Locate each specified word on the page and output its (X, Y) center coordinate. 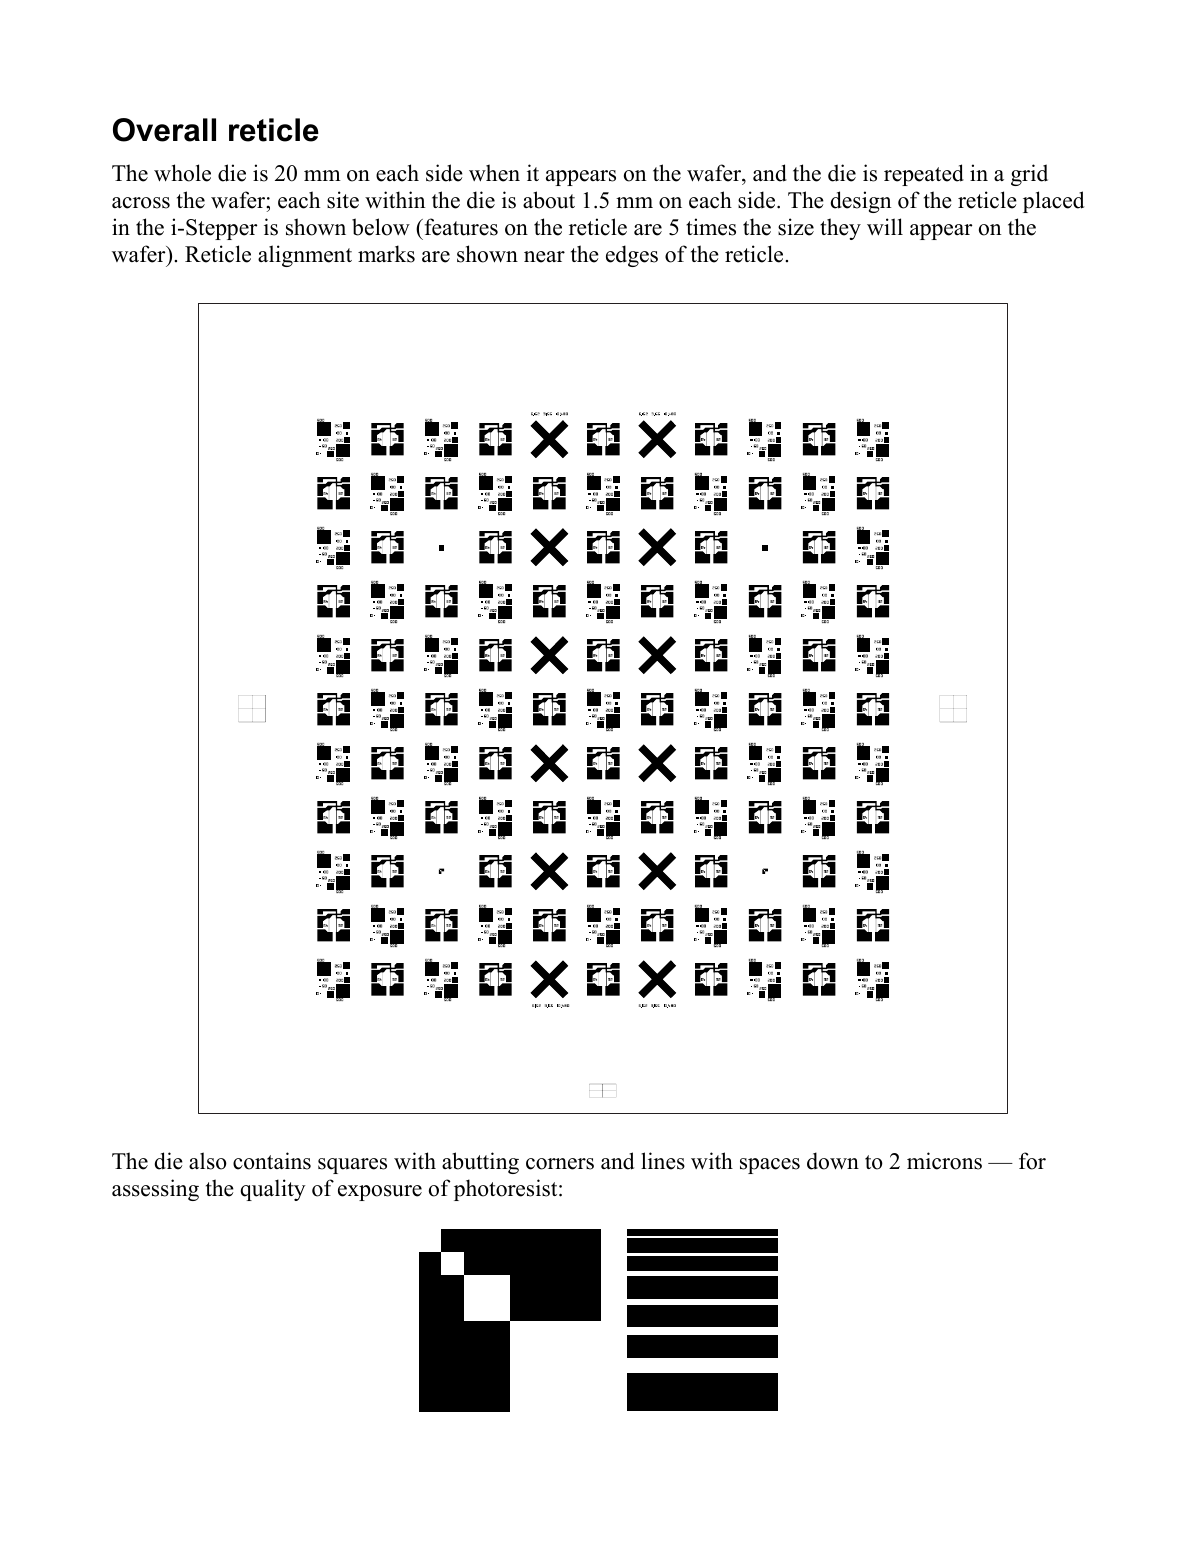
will (885, 227)
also (208, 1161)
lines (663, 1161)
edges (632, 256)
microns (944, 1161)
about (549, 200)
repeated (924, 175)
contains (272, 1161)
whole (182, 173)
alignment (305, 256)
